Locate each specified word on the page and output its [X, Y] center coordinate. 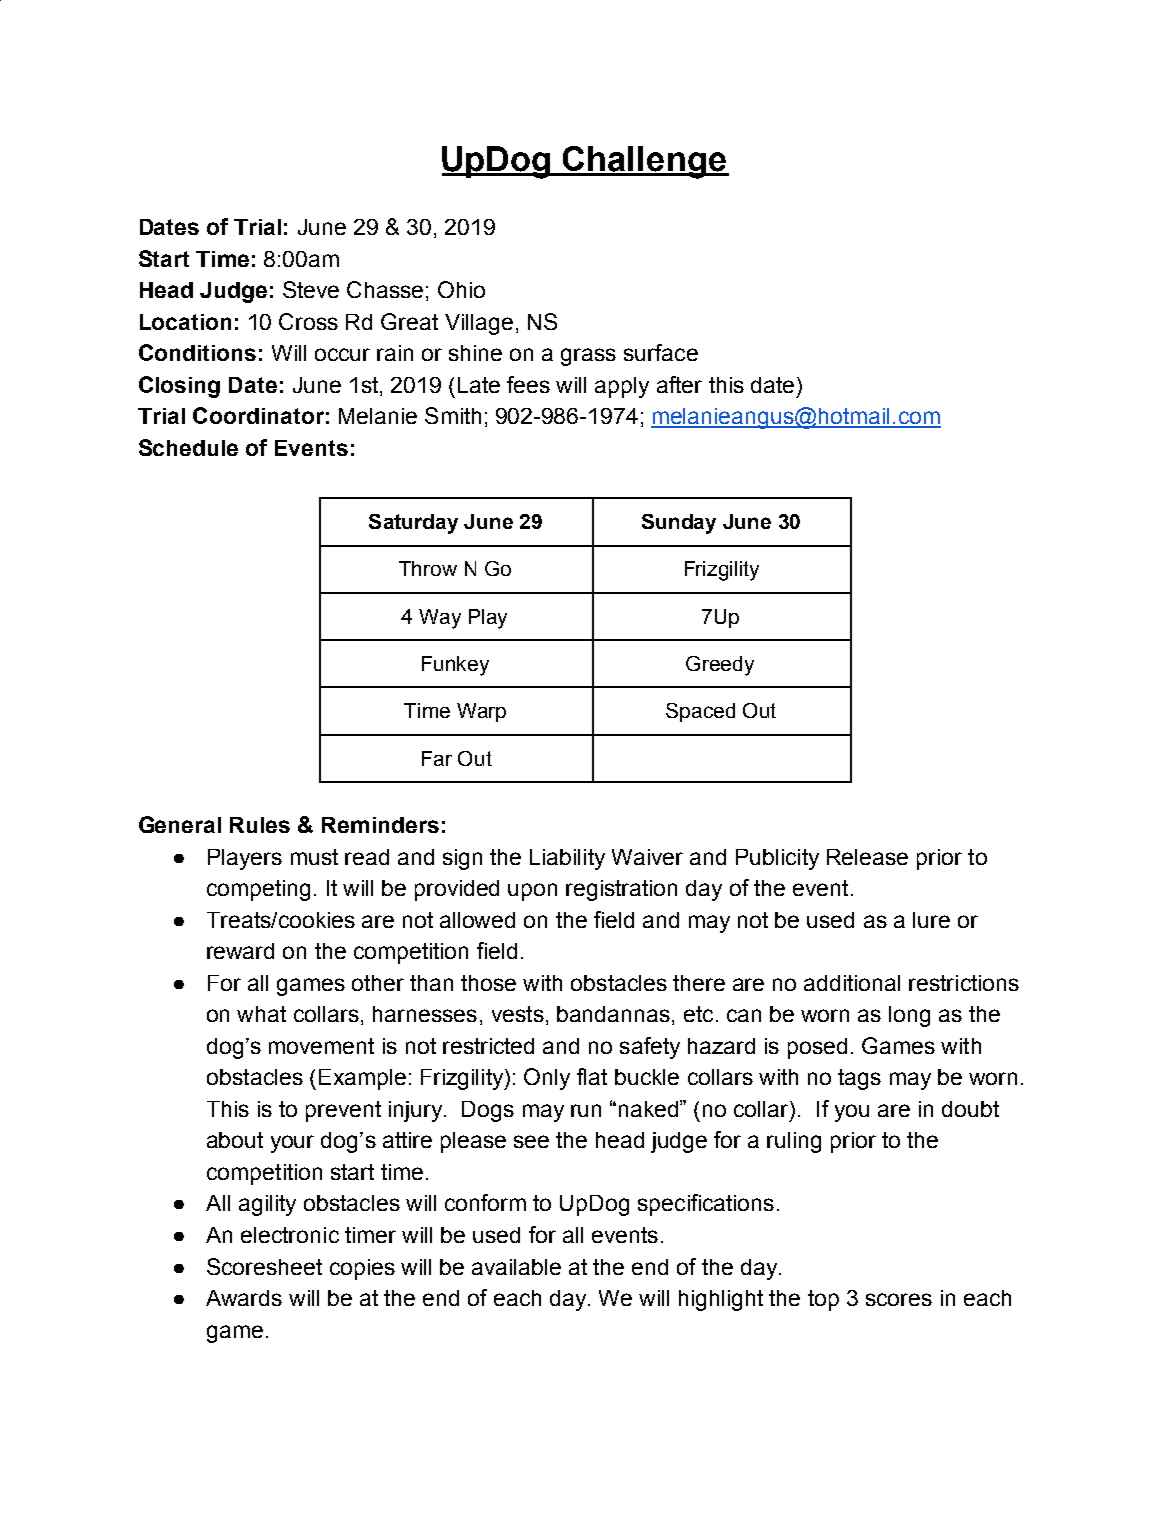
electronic [290, 1235]
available [516, 1267]
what [261, 1014]
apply [622, 387]
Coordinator [258, 415]
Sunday [679, 524]
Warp [481, 712]
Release [867, 857]
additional [852, 983]
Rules [260, 825]
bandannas [613, 1014]
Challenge [645, 162]
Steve [311, 289]
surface [661, 352]
